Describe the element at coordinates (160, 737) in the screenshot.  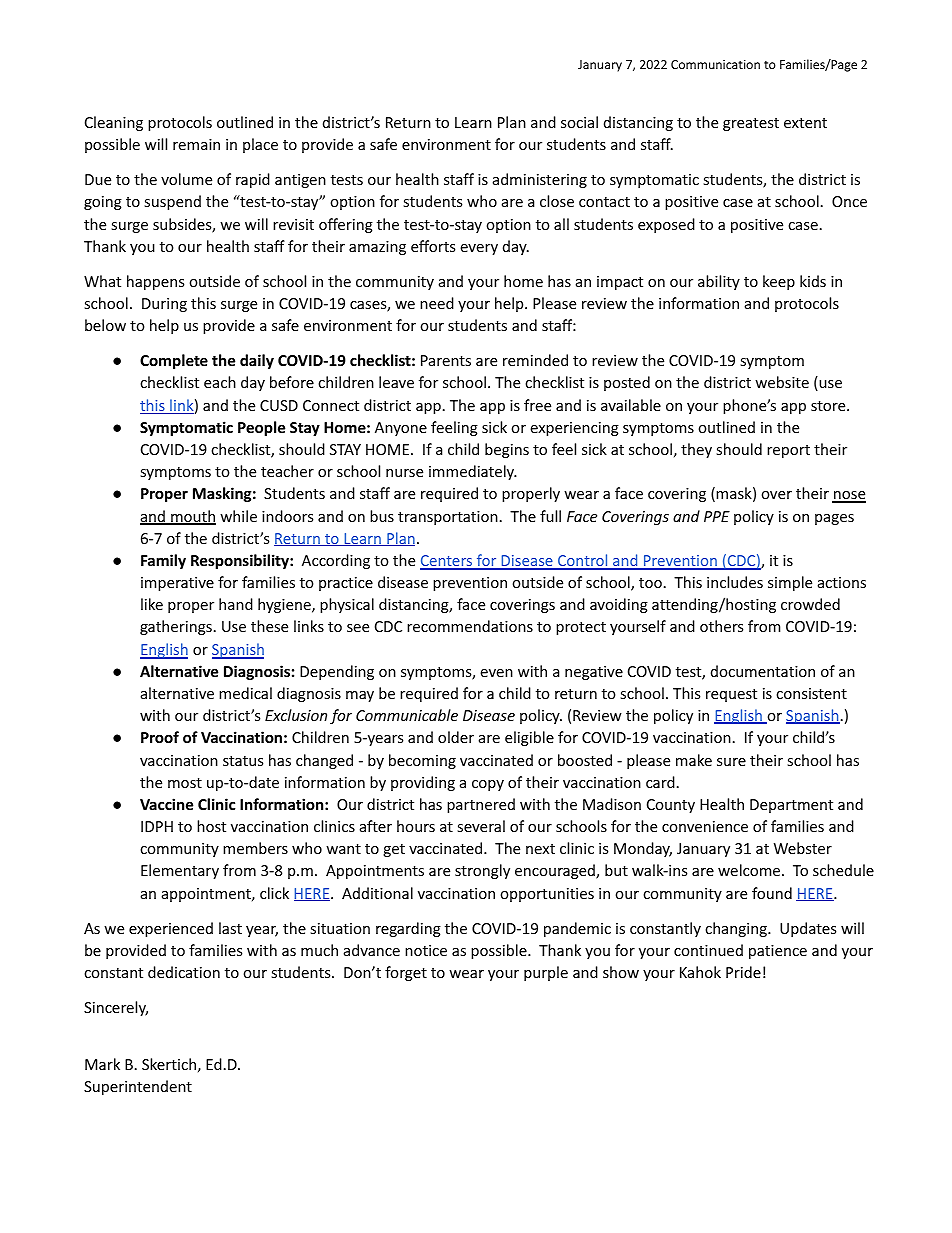
I see `Proof` at that location.
